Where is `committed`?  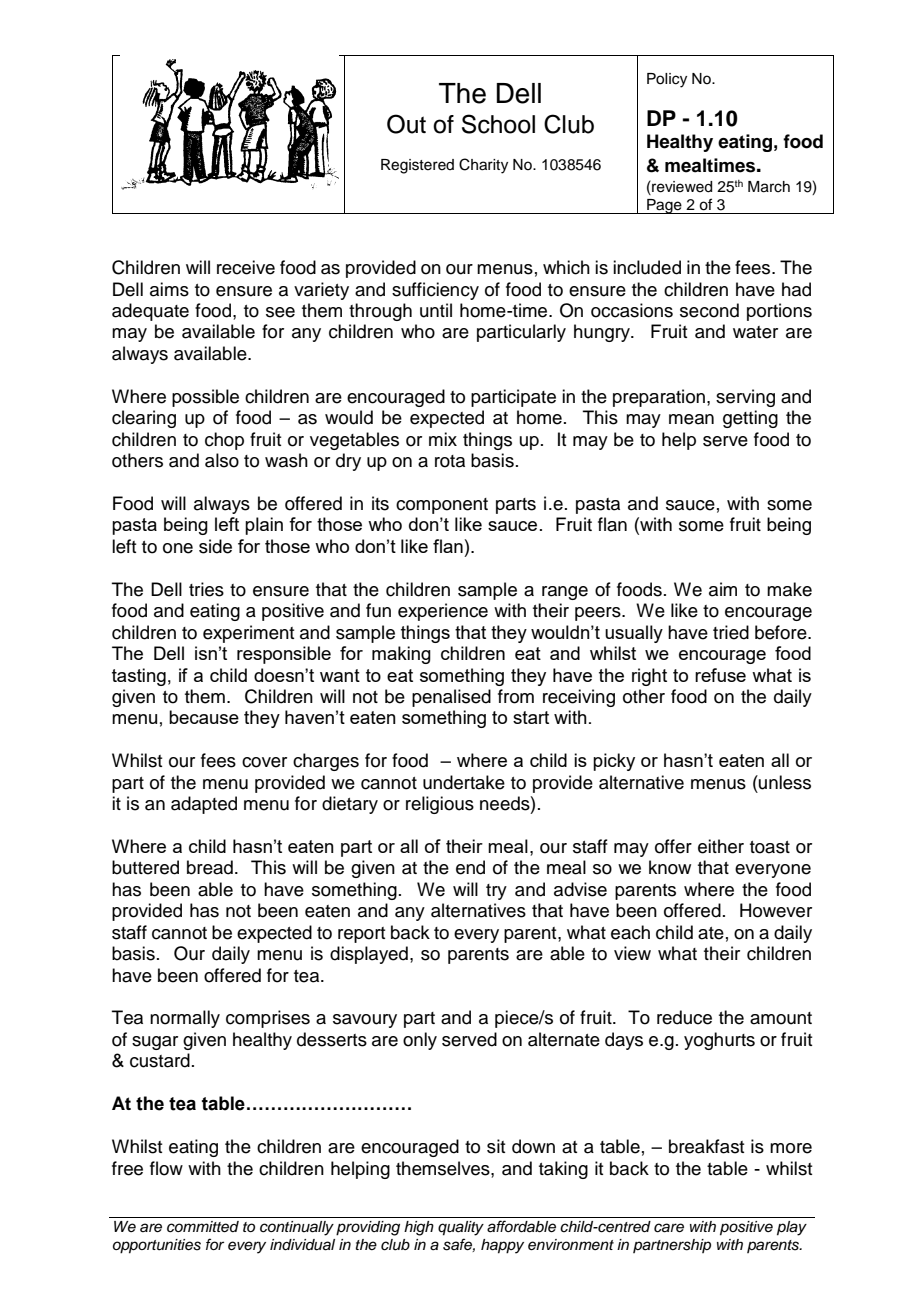
committed is located at coordinates (203, 1227).
